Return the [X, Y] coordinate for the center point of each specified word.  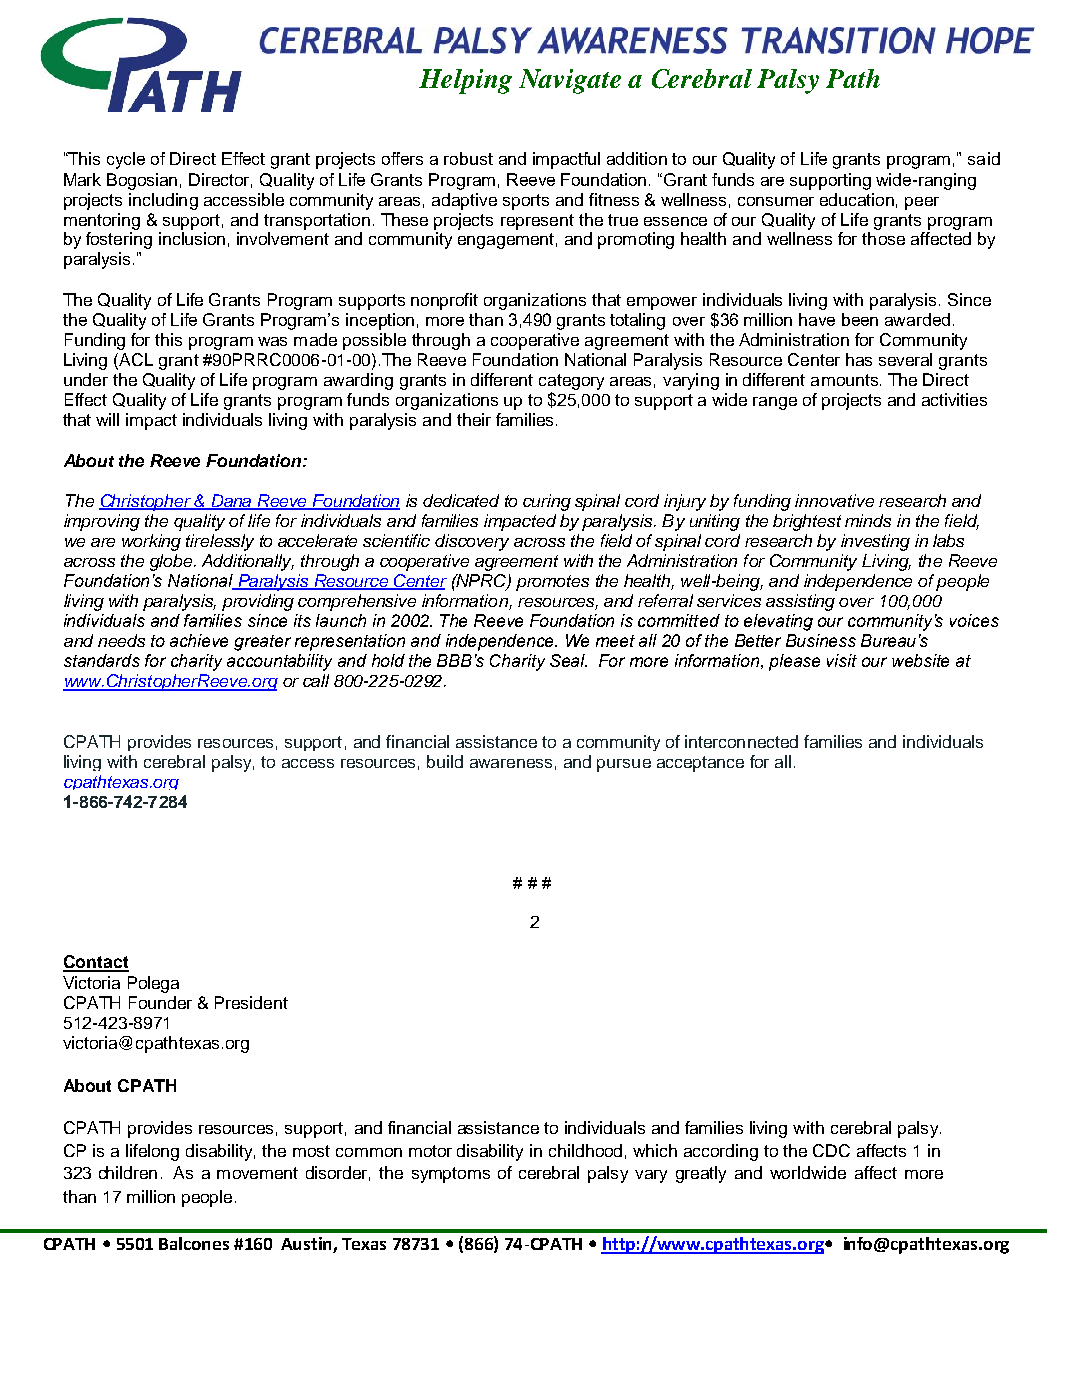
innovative [834, 500]
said [984, 158]
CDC [831, 1150]
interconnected [741, 741]
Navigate [570, 81]
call [316, 680]
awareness [511, 763]
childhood [585, 1150]
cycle [126, 160]
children [128, 1172]
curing [547, 502]
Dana [231, 502]
